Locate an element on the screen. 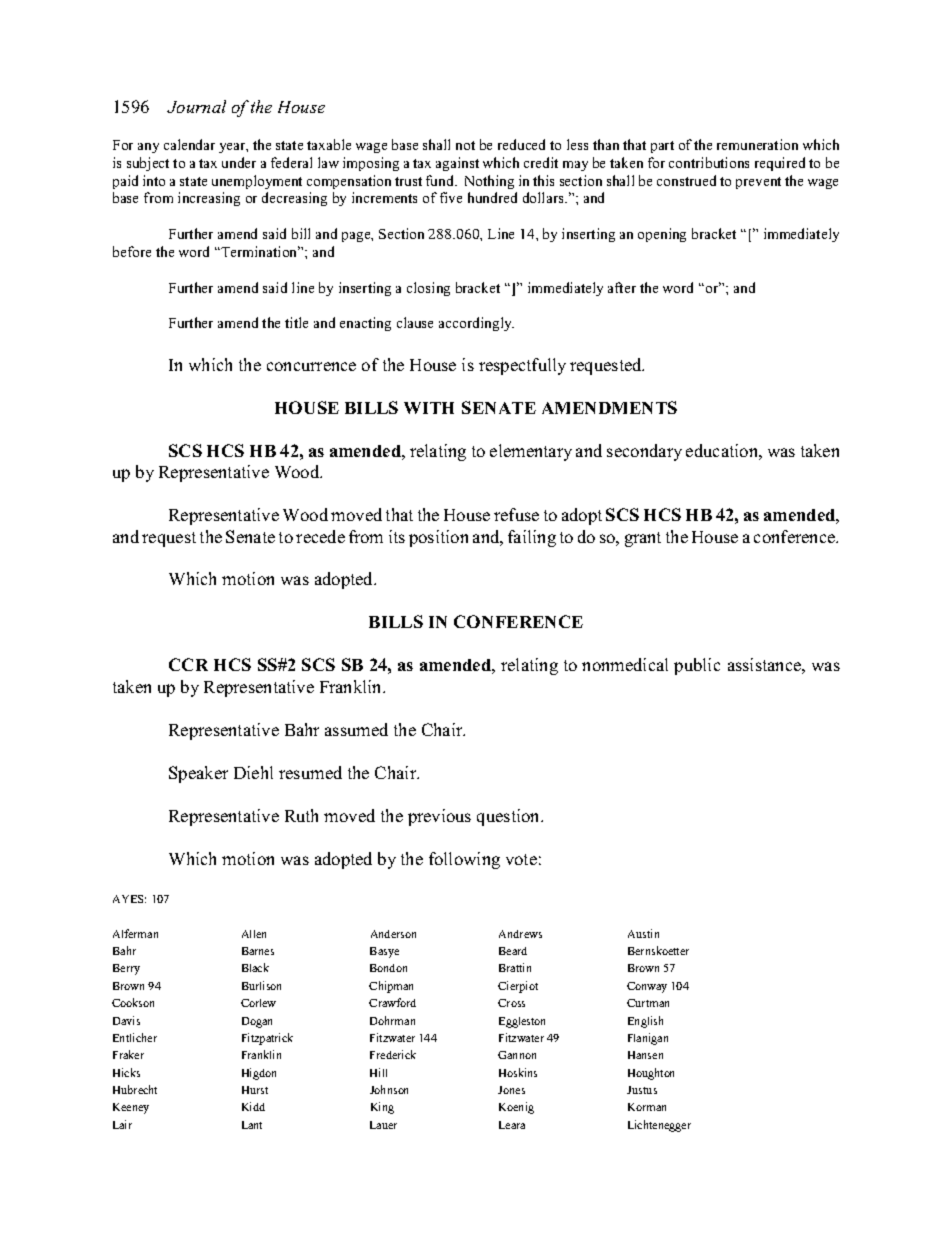 The height and width of the screenshot is (1233, 952). WITH is located at coordinates (429, 408).
